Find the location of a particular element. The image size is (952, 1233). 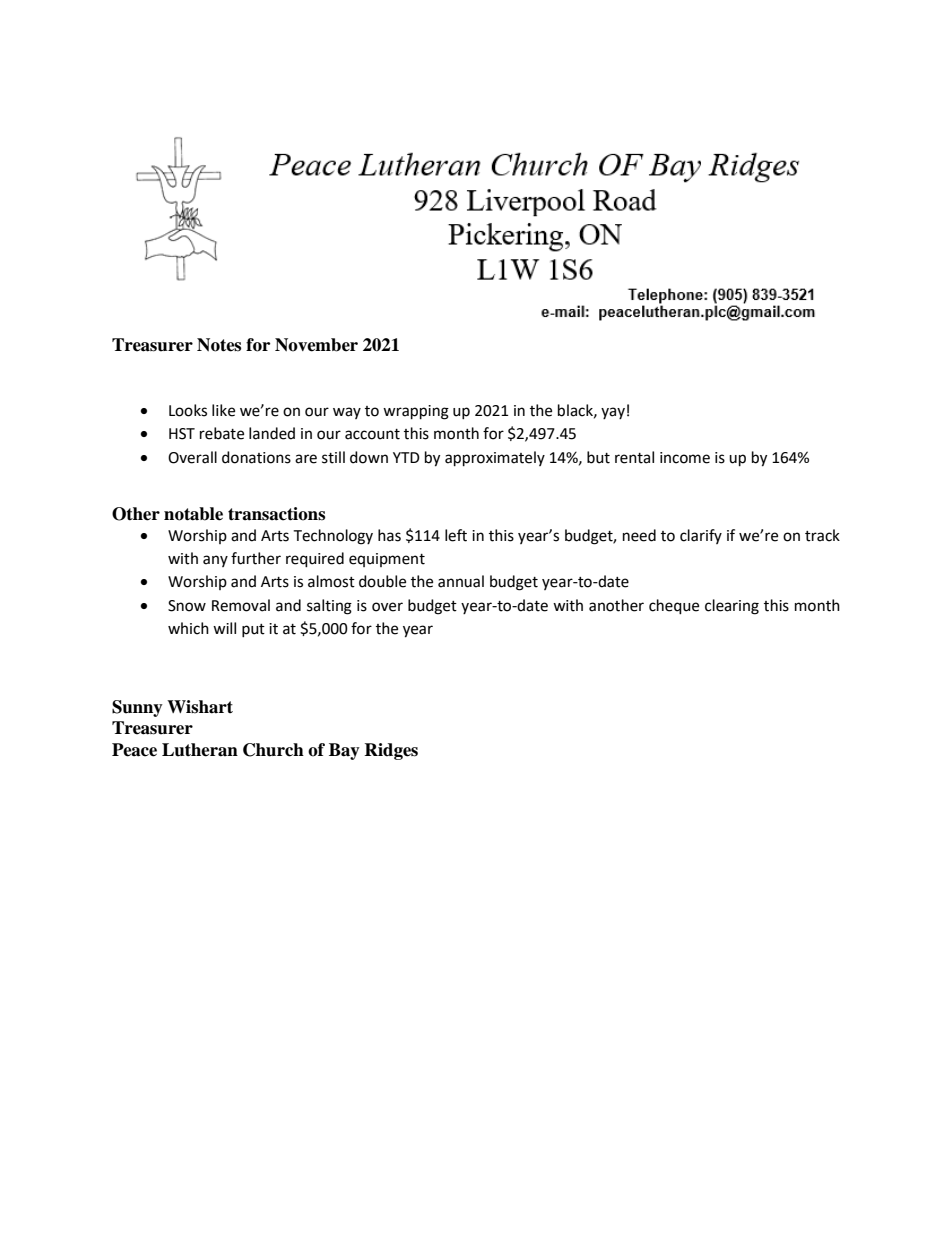

November is located at coordinates (316, 345).
